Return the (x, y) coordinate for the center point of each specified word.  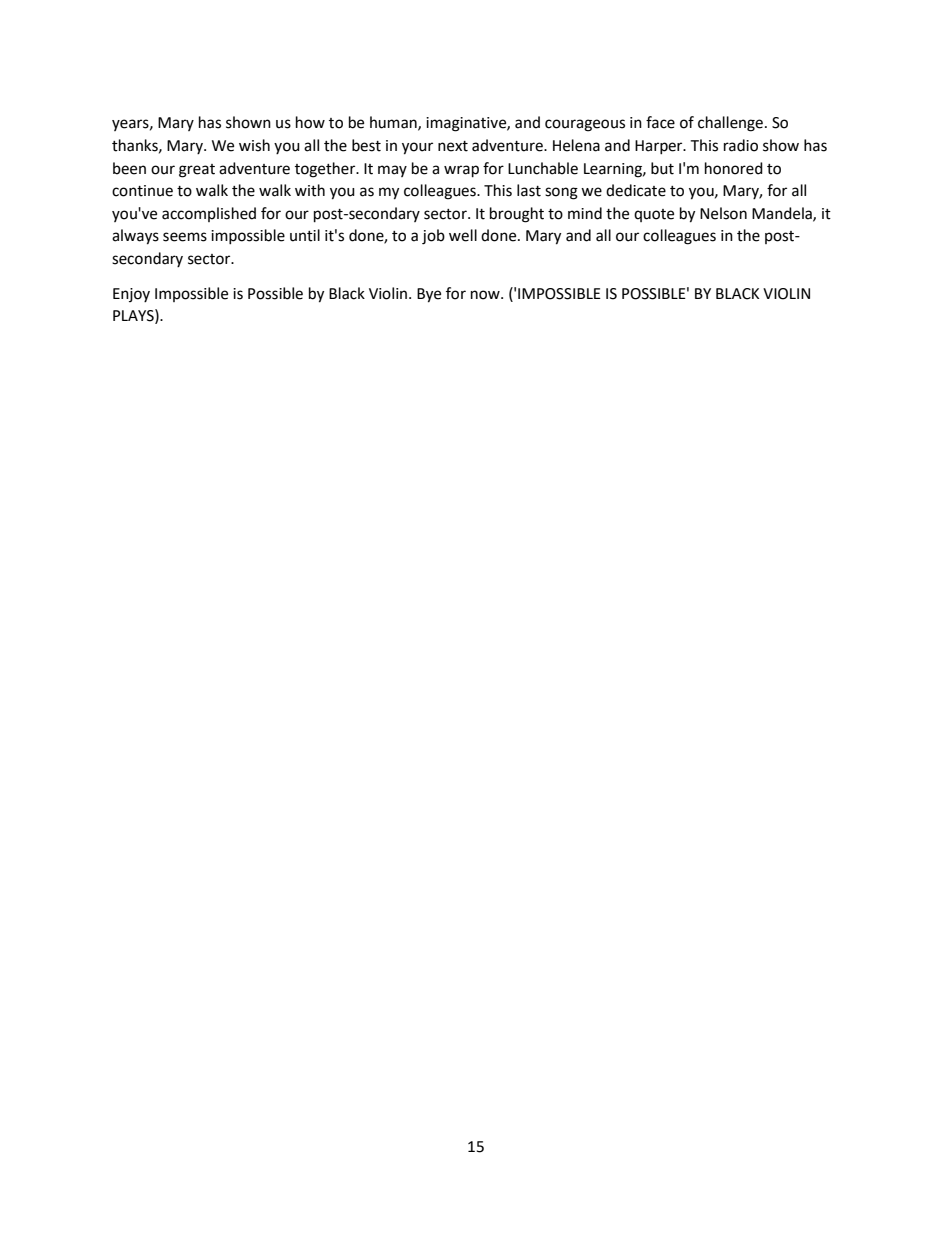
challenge (730, 124)
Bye (429, 295)
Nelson (723, 213)
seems (185, 237)
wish (254, 145)
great (197, 171)
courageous (585, 125)
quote (654, 215)
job (433, 237)
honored (734, 168)
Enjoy (131, 295)
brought (517, 215)
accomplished (209, 214)
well (463, 235)
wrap (461, 171)
